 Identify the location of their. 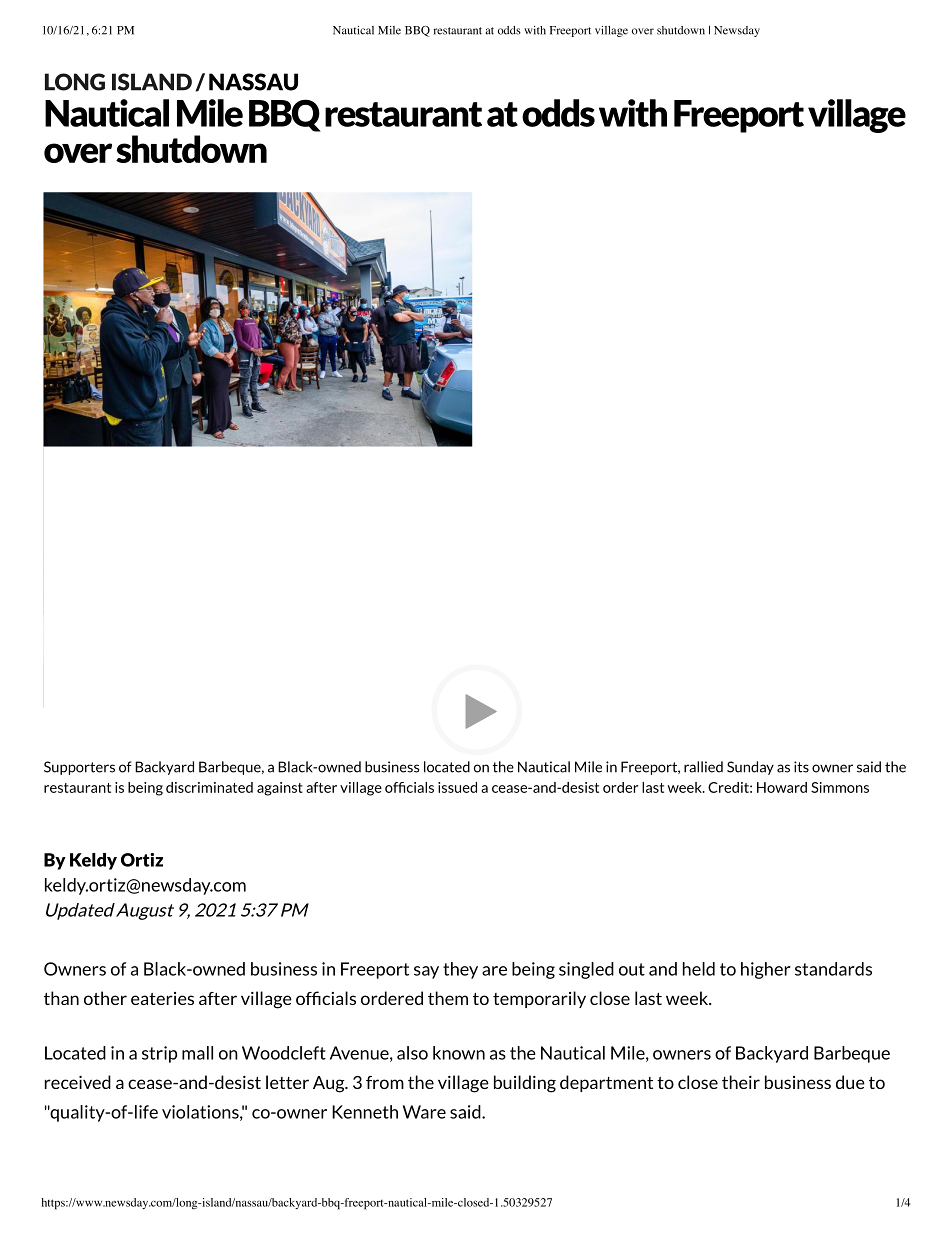
(741, 1082).
